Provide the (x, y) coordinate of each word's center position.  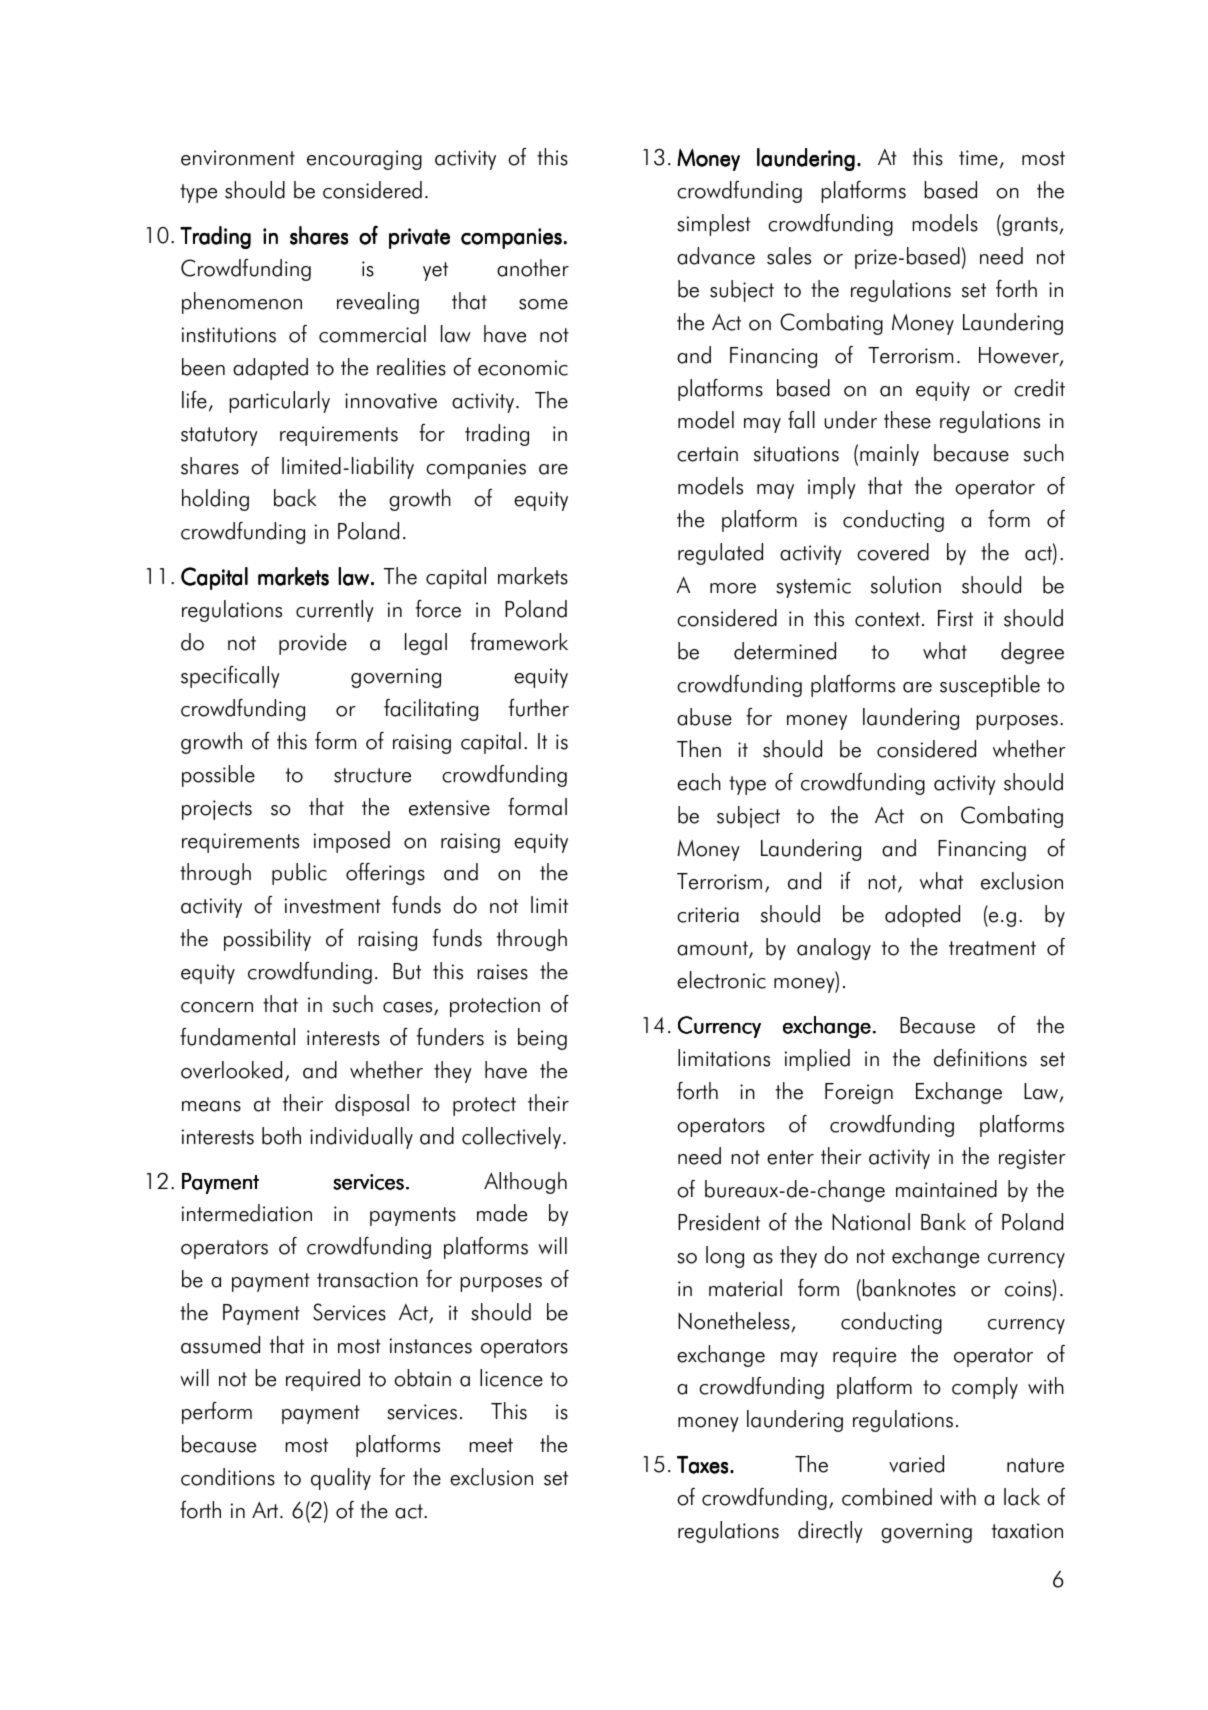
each (699, 782)
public (299, 874)
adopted (922, 916)
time (978, 158)
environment (238, 158)
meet (491, 1445)
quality (341, 1479)
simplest (714, 225)
